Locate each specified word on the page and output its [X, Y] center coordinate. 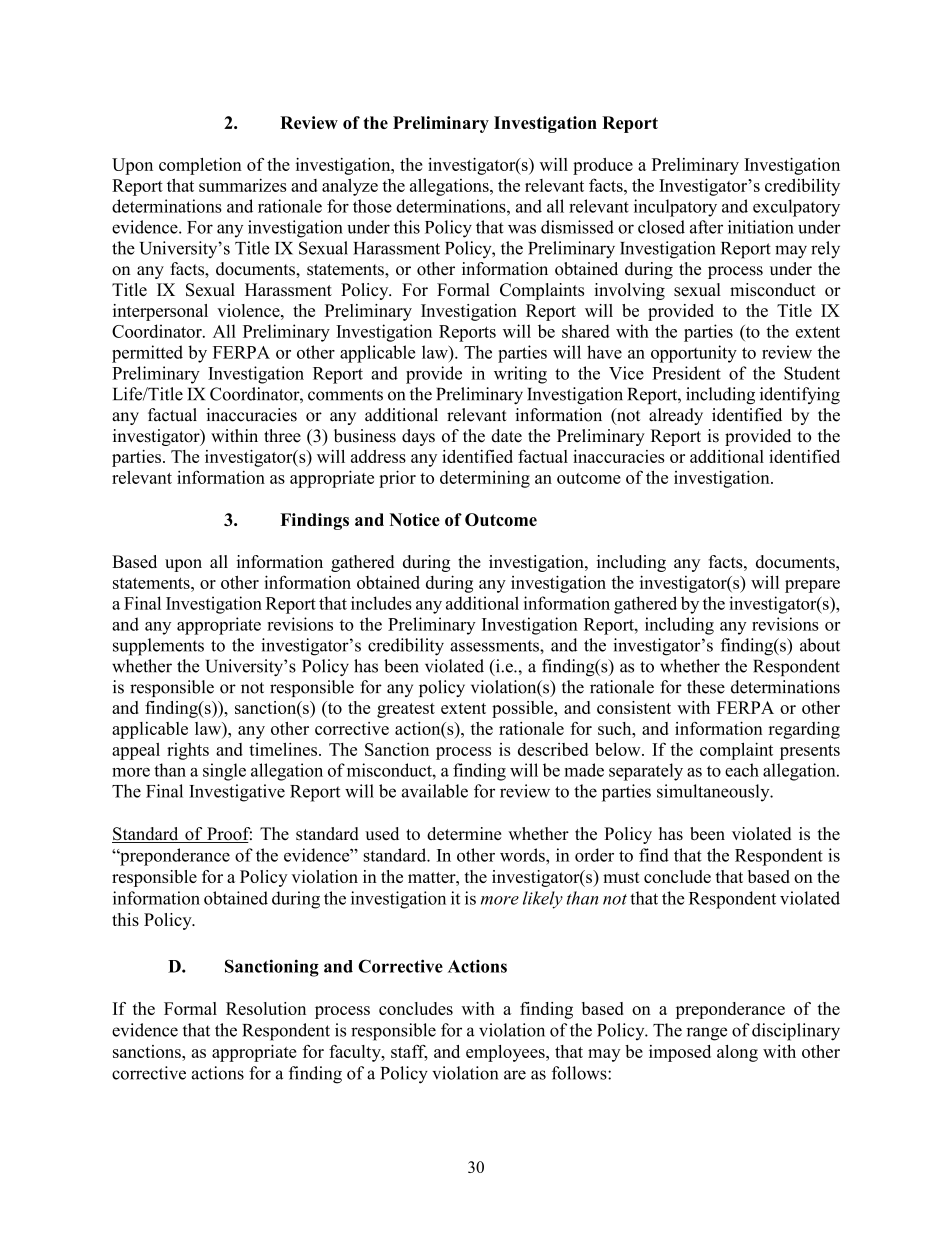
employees [506, 1053]
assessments [495, 646]
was [522, 229]
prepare [812, 586]
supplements [158, 647]
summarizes [243, 185]
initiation [761, 227]
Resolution [266, 1008]
